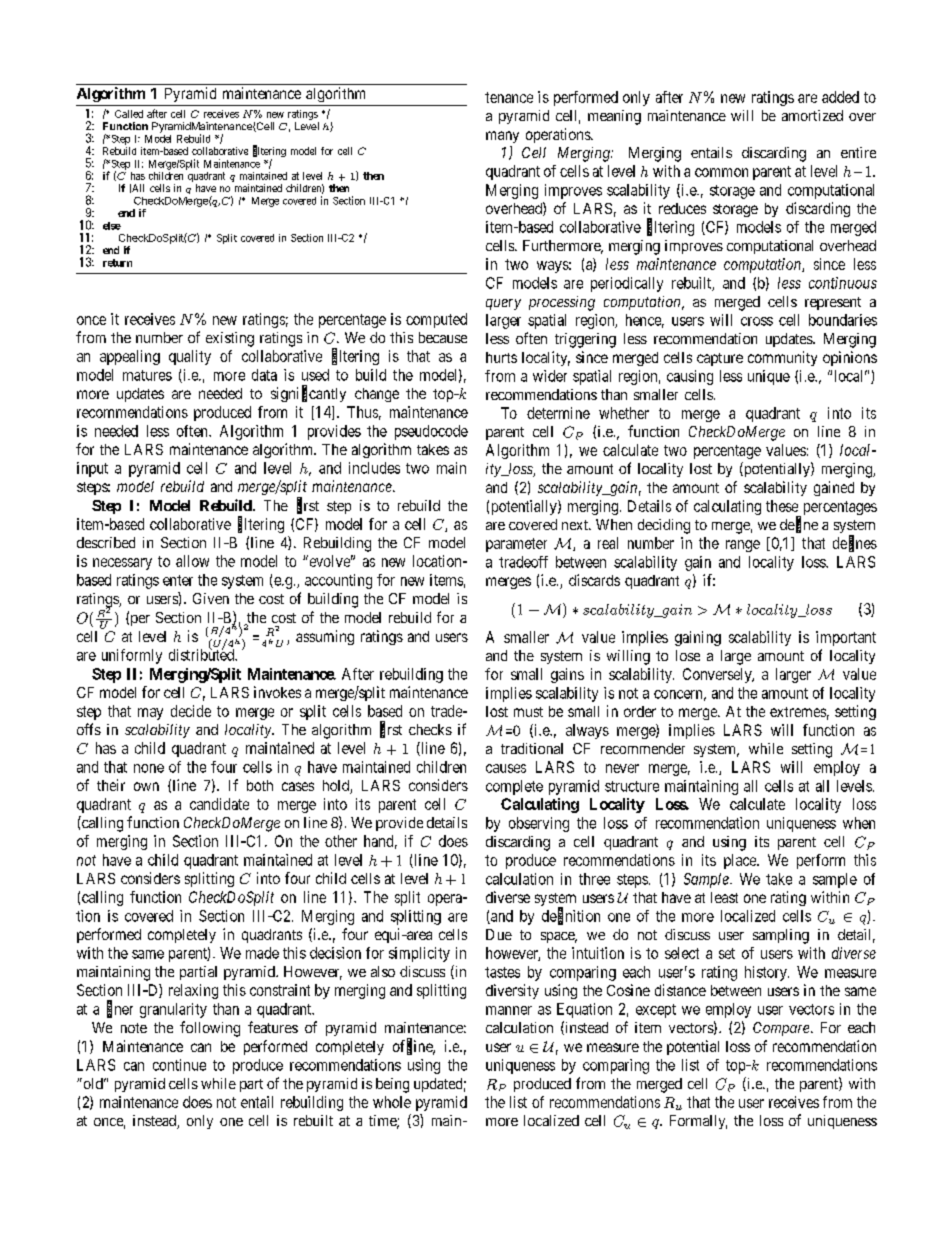  I want to click on Given, so click(211, 598).
